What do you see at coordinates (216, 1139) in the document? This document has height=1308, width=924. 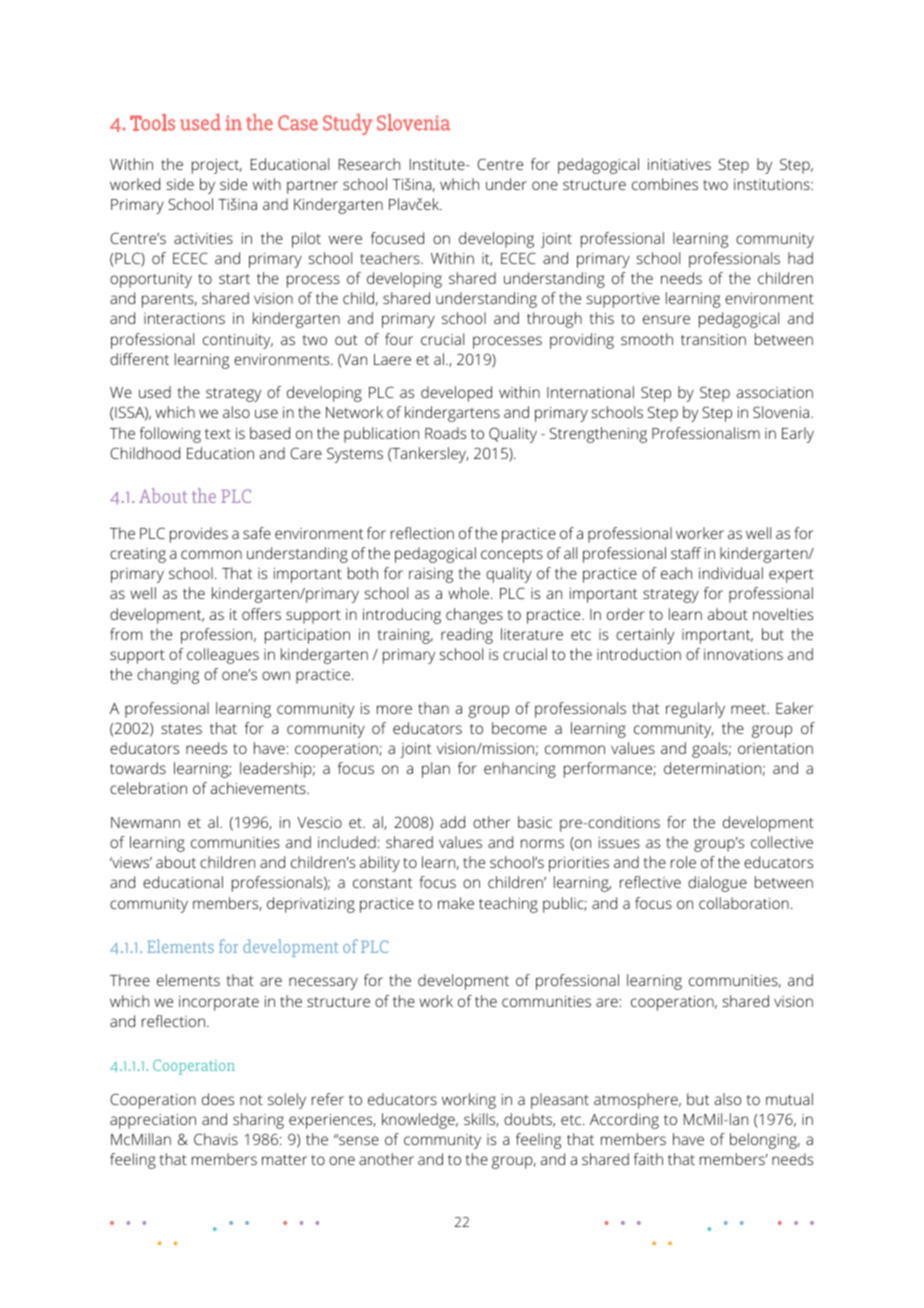 I see `Chavis` at bounding box center [216, 1139].
